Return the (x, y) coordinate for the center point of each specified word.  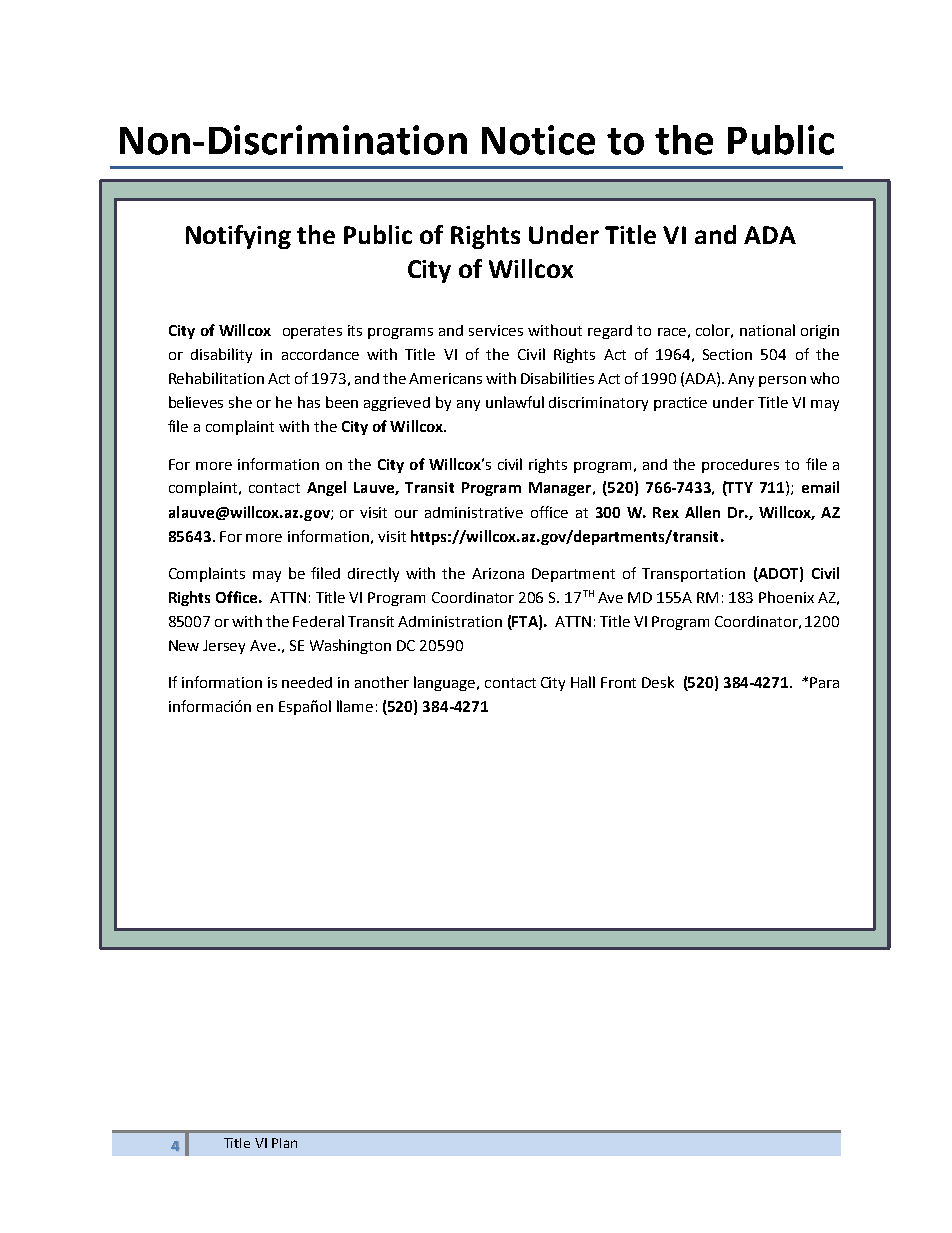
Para (824, 682)
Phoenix (786, 597)
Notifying (238, 237)
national (767, 330)
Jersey (224, 647)
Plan (284, 1143)
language (446, 683)
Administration (450, 621)
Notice (538, 140)
